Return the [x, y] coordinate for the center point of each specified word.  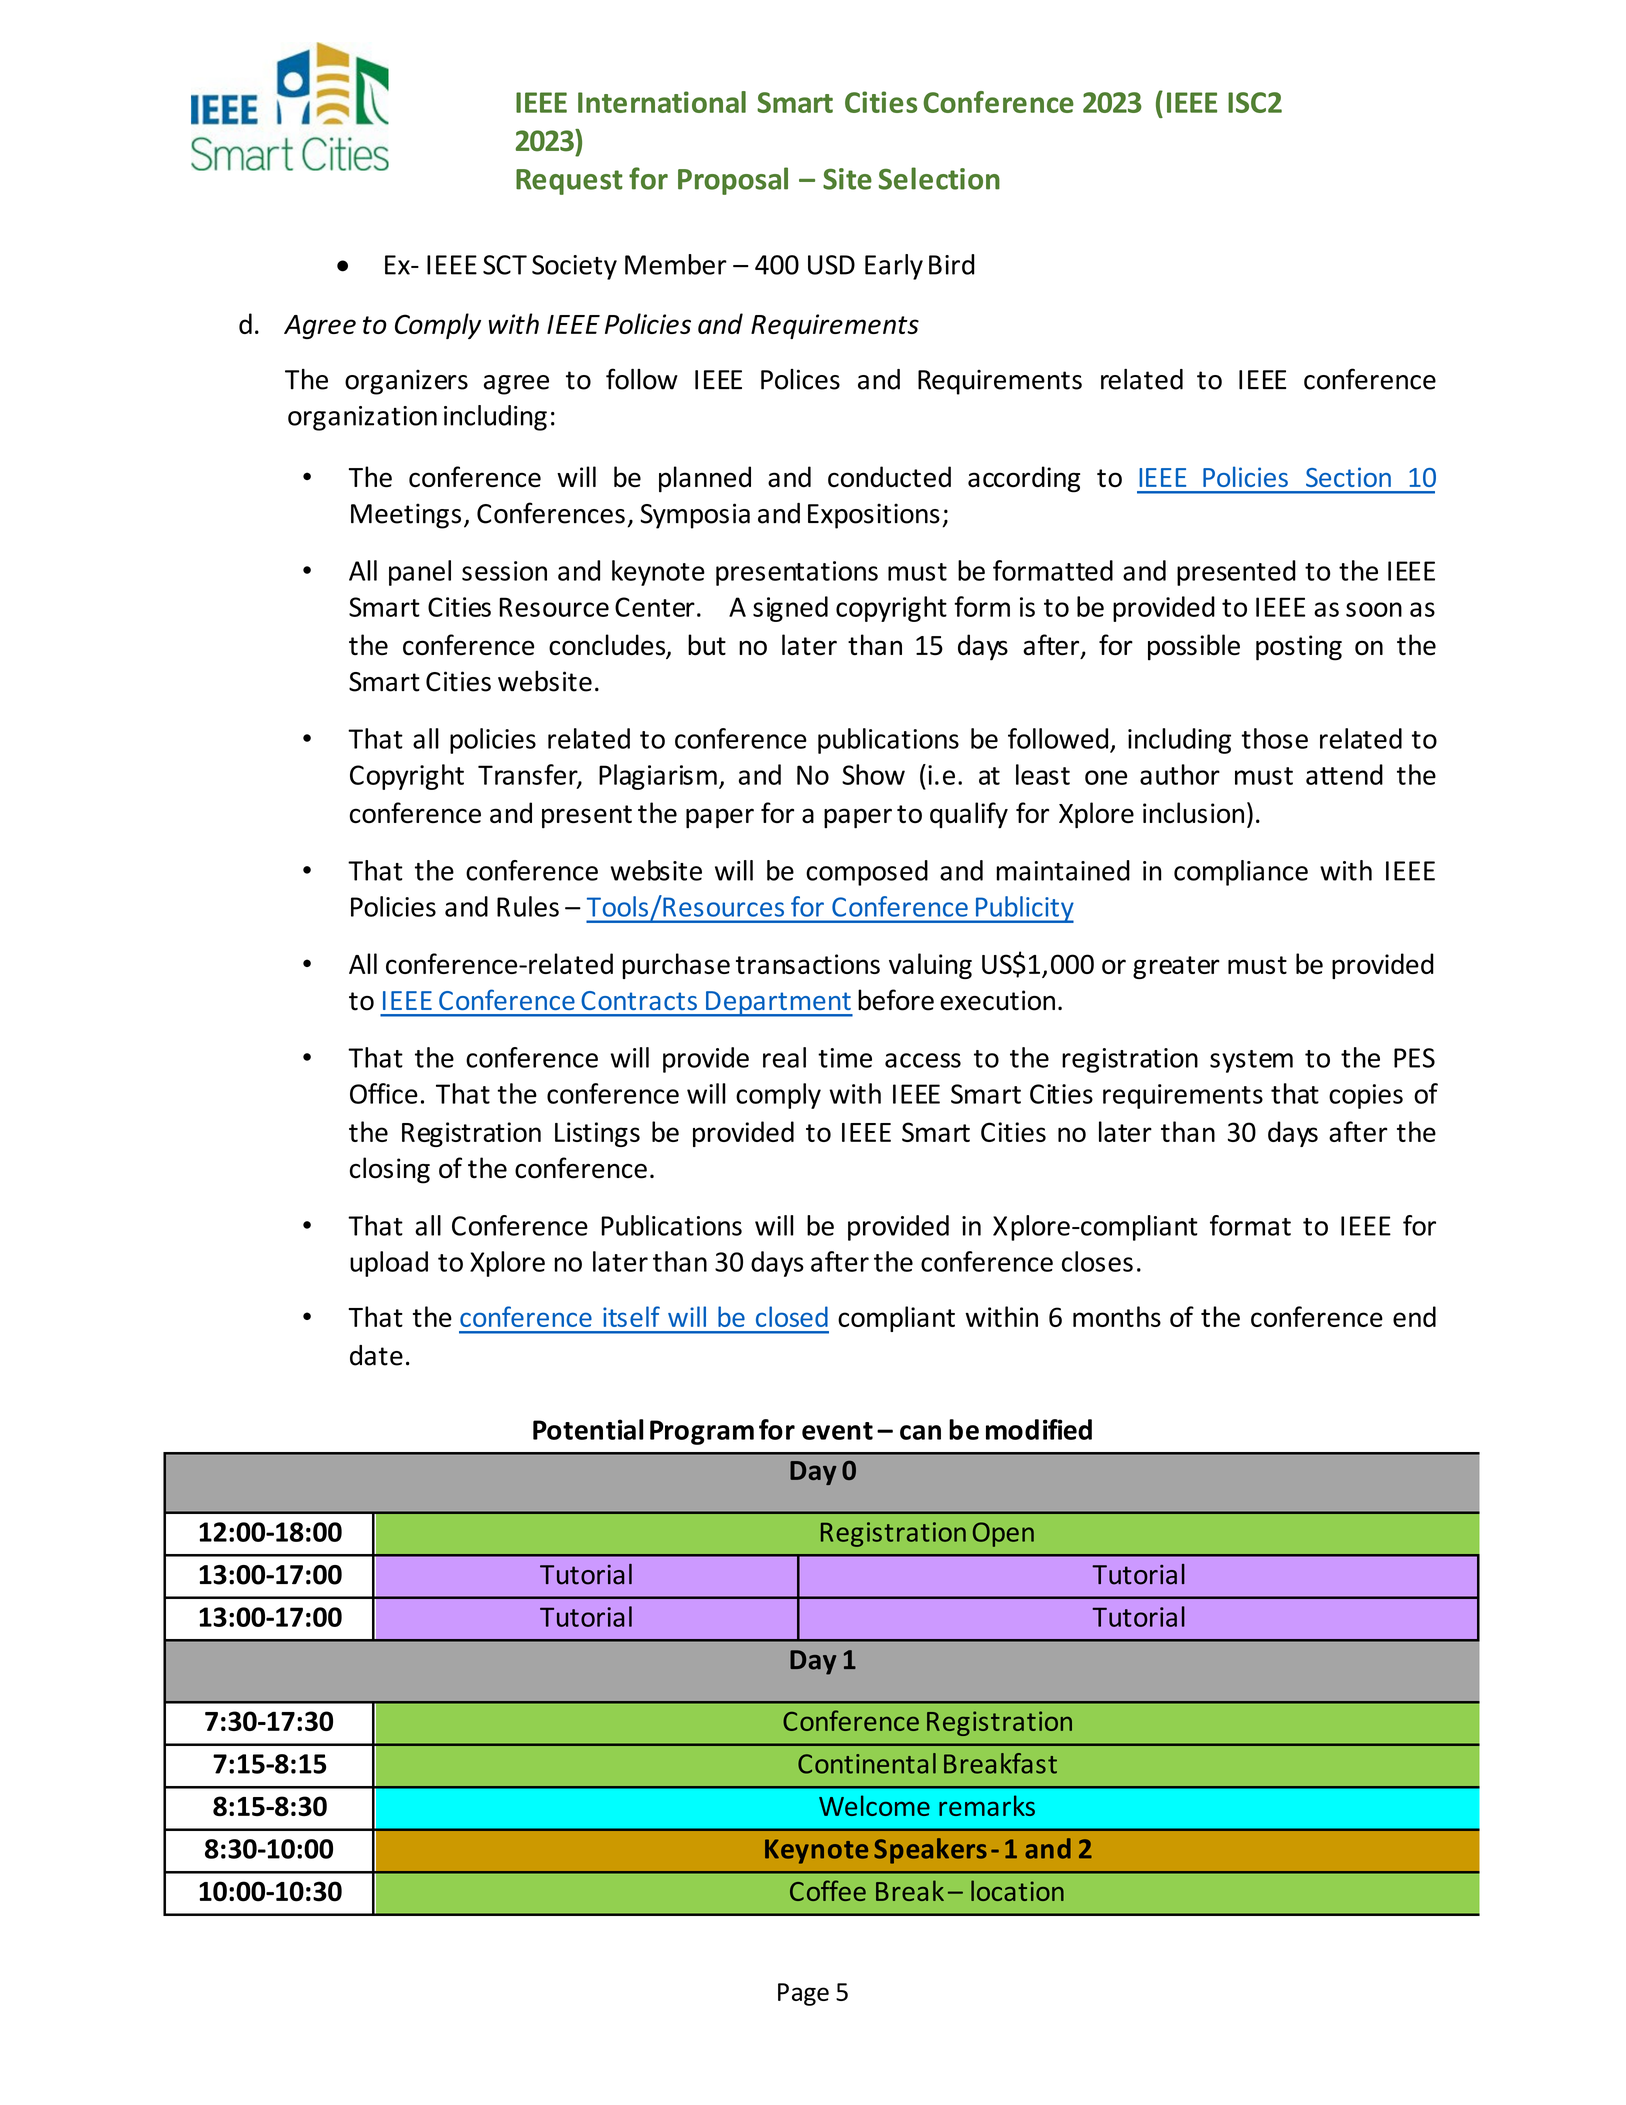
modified [1039, 1429]
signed [790, 609]
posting [1299, 648]
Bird [952, 264]
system [1251, 1061]
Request [569, 182]
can [920, 1432]
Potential [588, 1429]
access [923, 1060]
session [504, 571]
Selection [939, 178]
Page [803, 1994]
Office [384, 1093]
